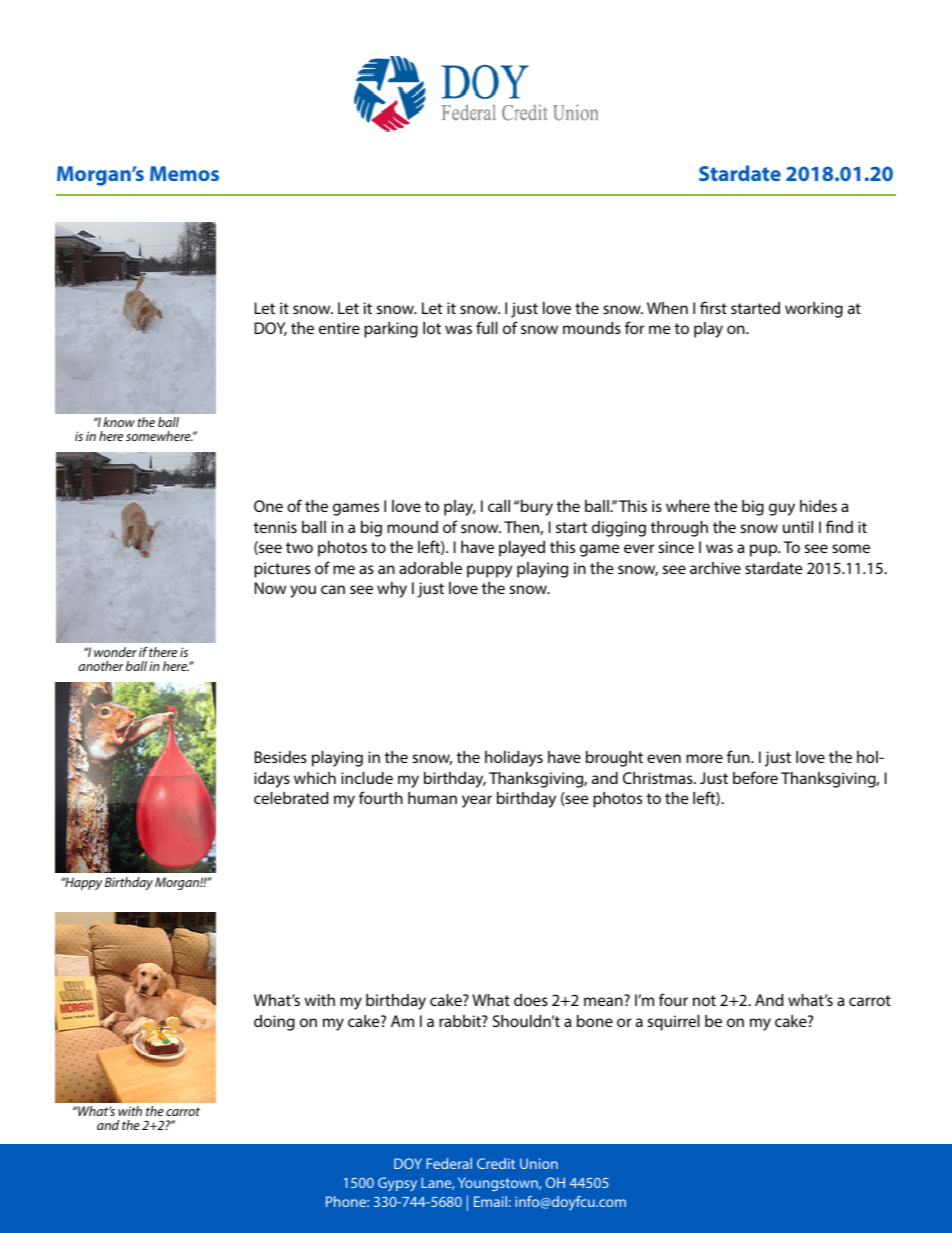  Describe the element at coordinates (347, 1201) in the screenshot. I see `Phone` at that location.
